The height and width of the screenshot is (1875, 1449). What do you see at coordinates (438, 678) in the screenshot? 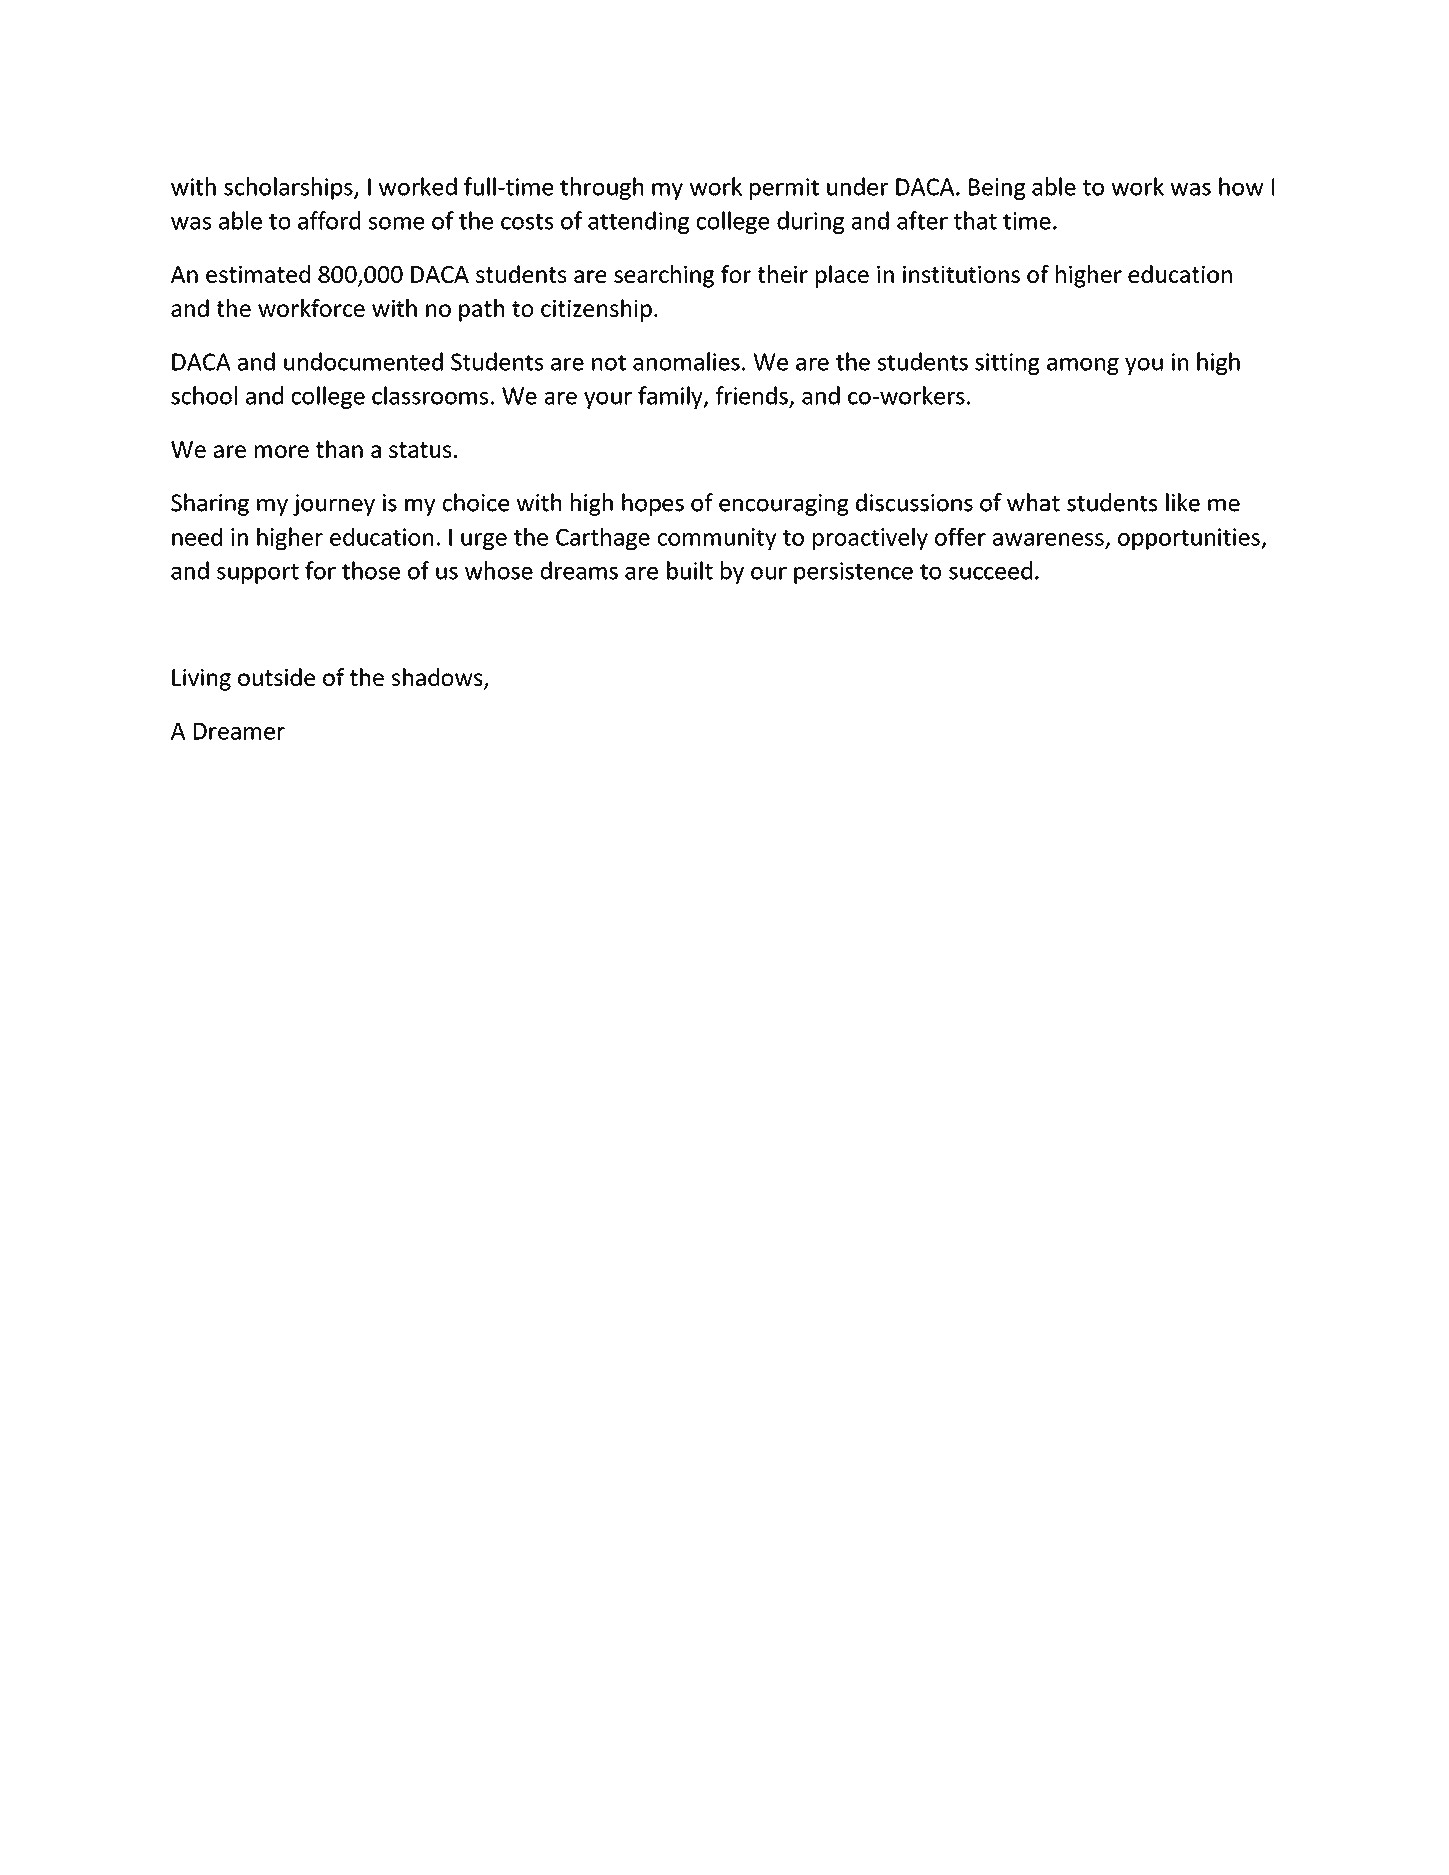
I see `shadows` at bounding box center [438, 678].
